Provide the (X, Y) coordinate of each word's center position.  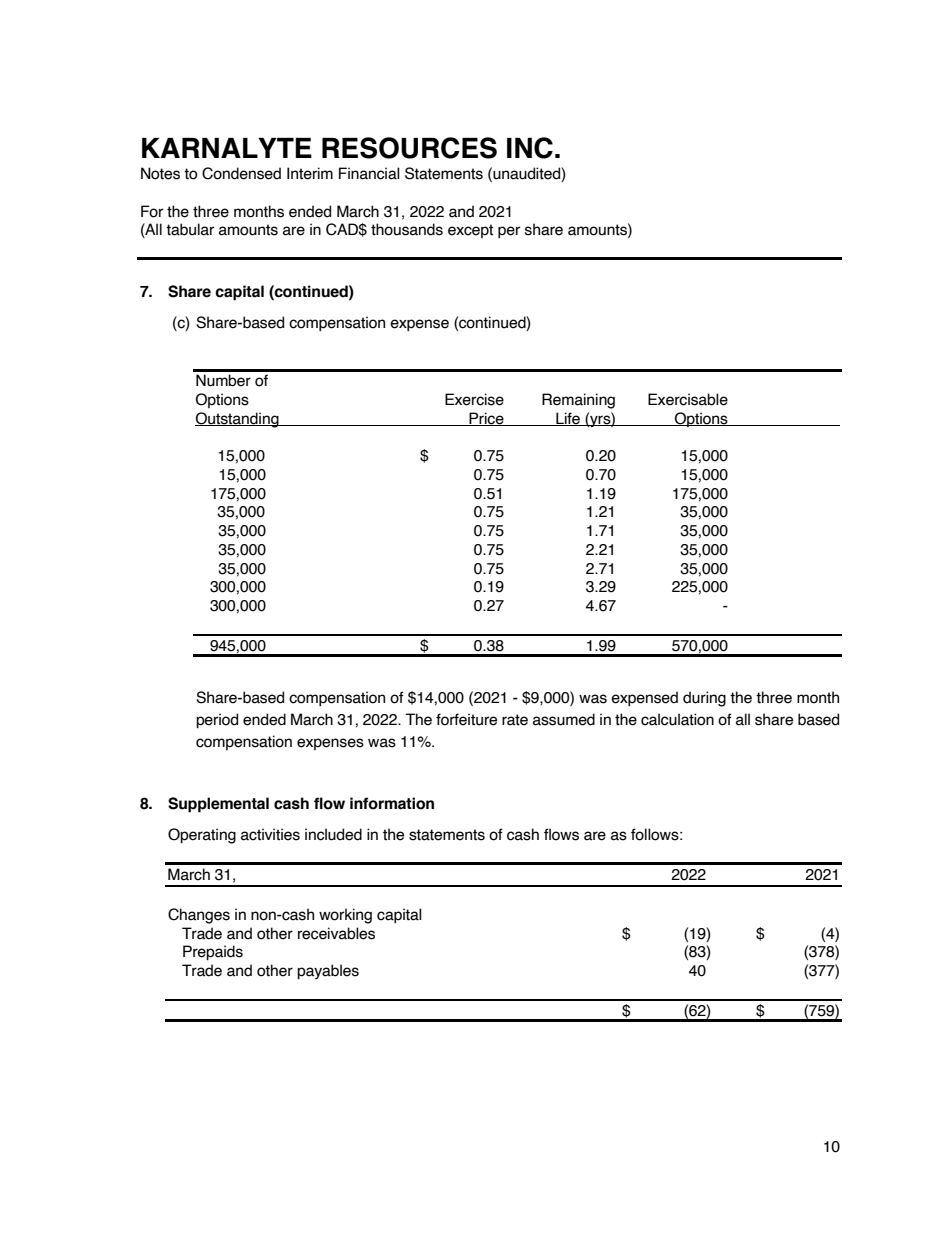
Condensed (241, 173)
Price (486, 419)
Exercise (474, 399)
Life (568, 419)
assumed (564, 719)
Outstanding (238, 420)
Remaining (578, 401)
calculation (677, 719)
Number (223, 380)
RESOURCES (409, 148)
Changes (199, 916)
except (470, 231)
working (345, 916)
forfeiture (466, 719)
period (217, 720)
